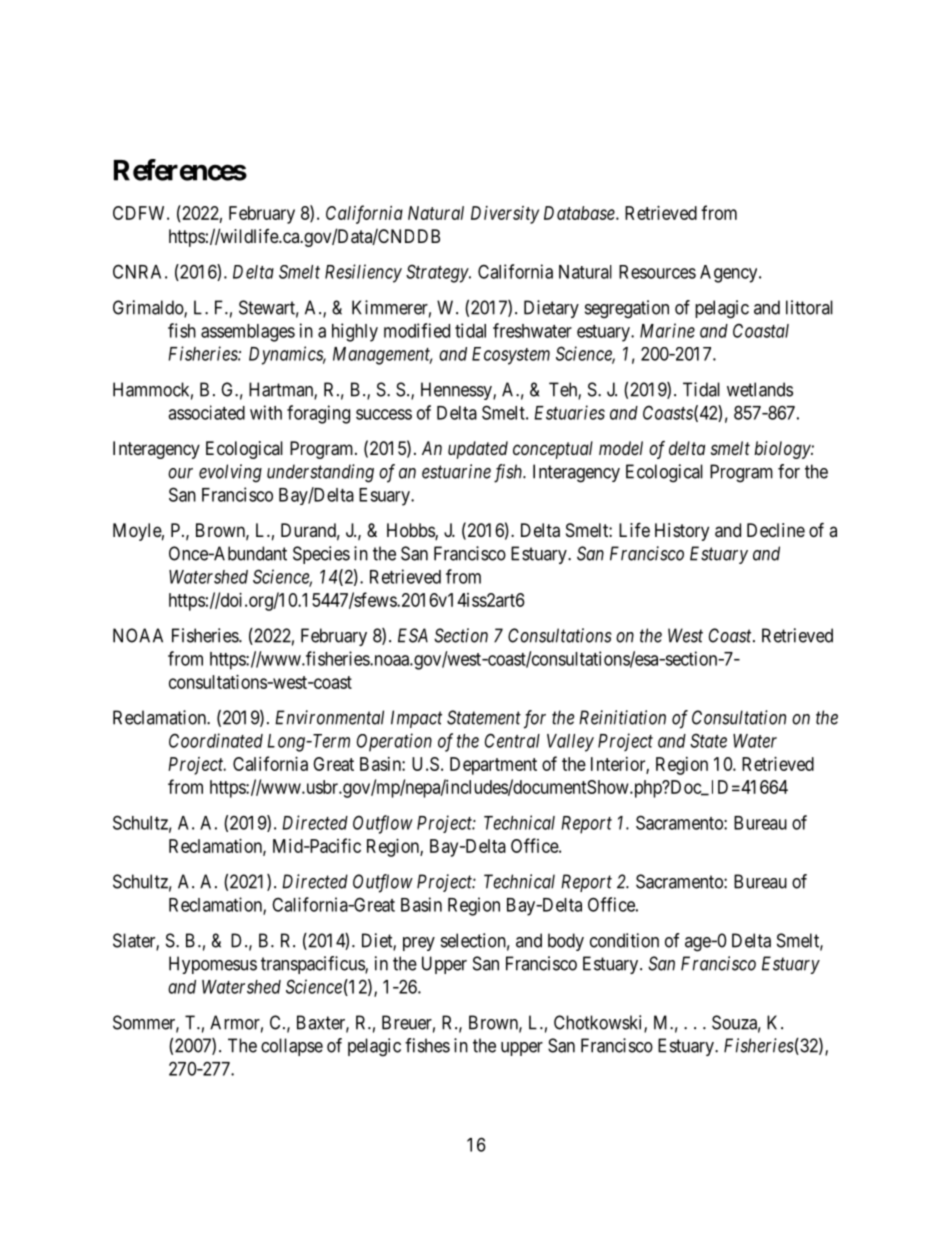 This screenshot has width=952, height=1233. I want to click on understanding, so click(320, 473).
